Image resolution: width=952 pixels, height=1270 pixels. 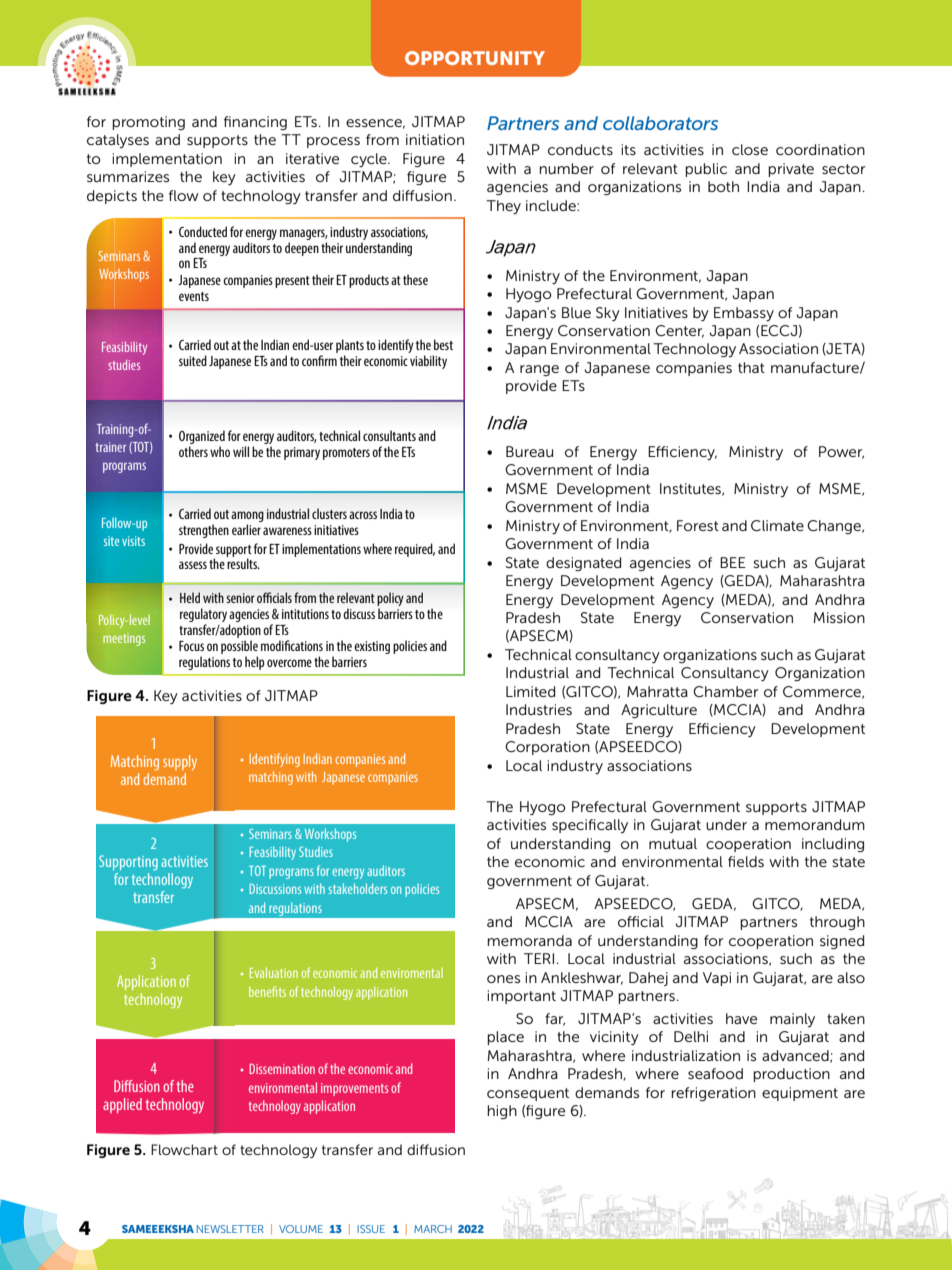 I want to click on Limited, so click(x=530, y=691).
